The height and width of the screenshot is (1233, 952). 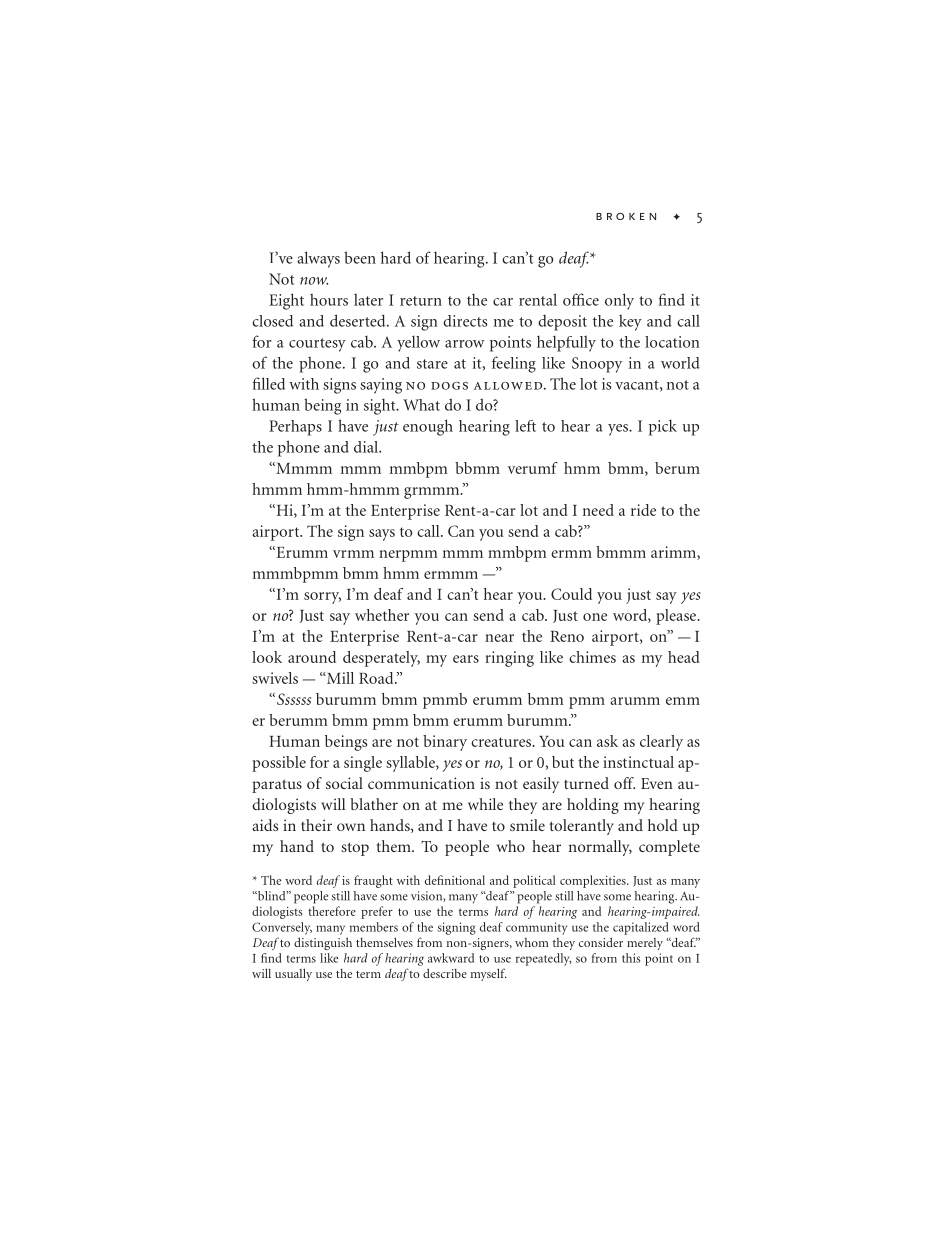 What do you see at coordinates (619, 301) in the screenshot?
I see `only` at bounding box center [619, 301].
